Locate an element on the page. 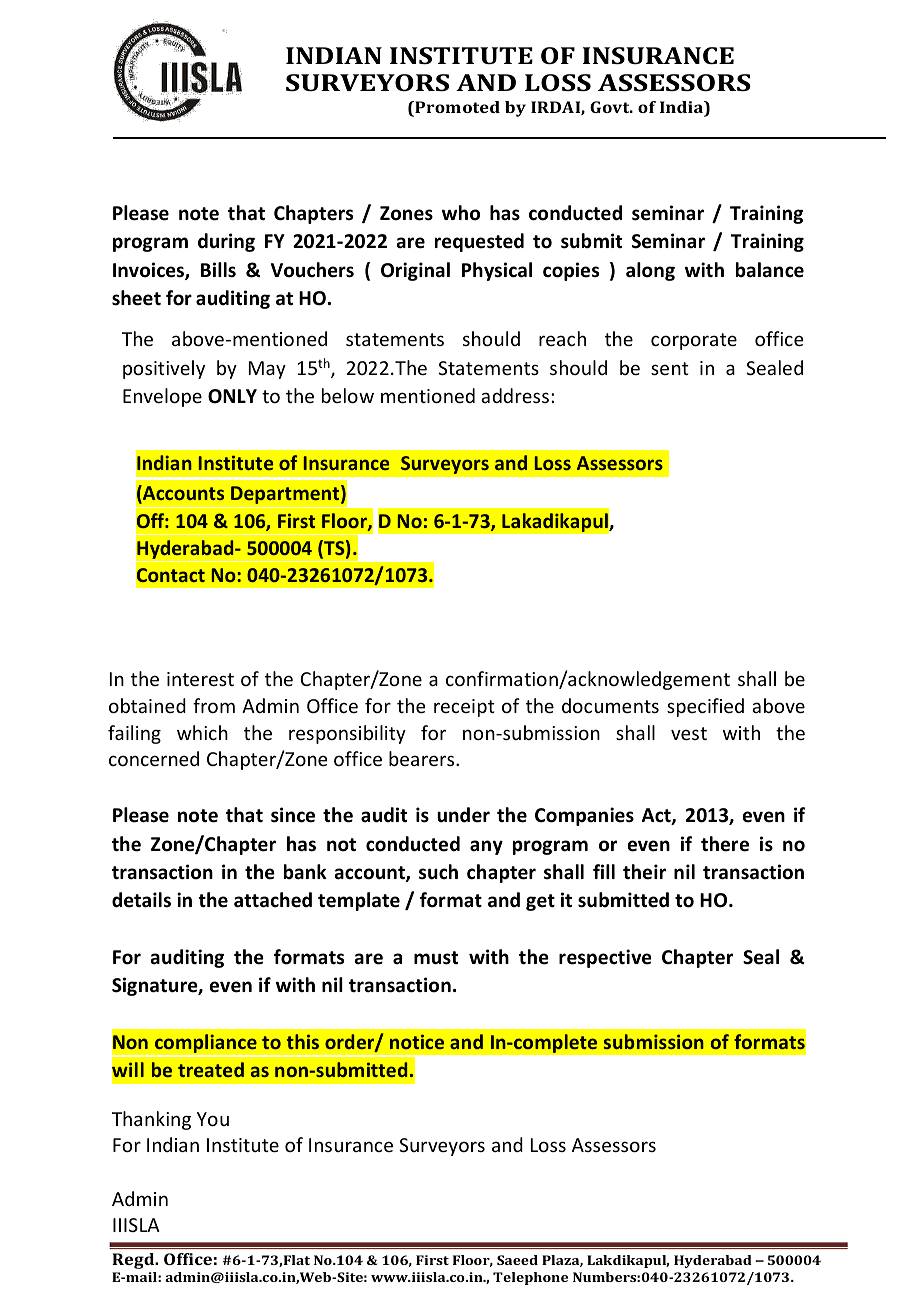 The image size is (924, 1308). interest is located at coordinates (200, 679).
